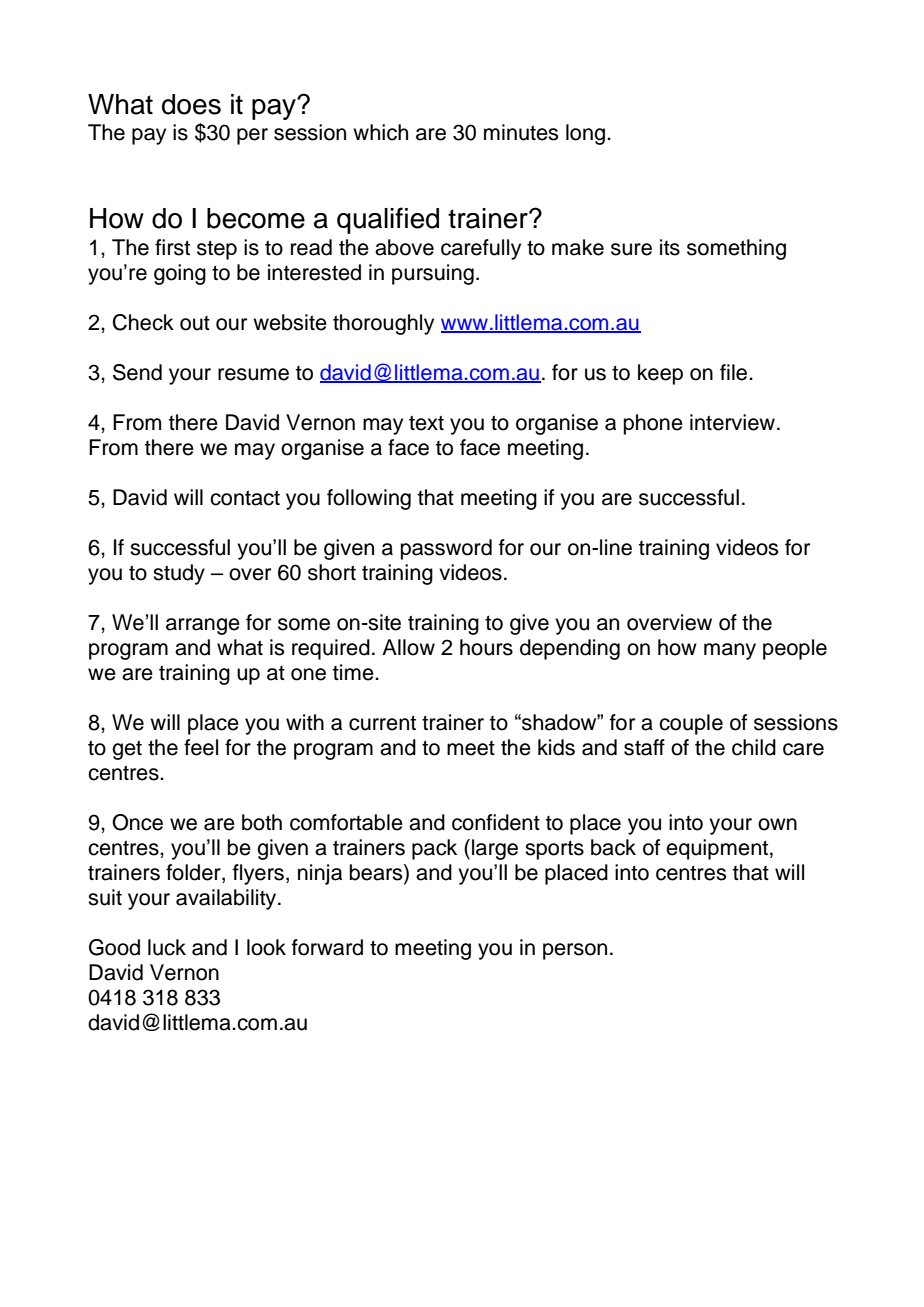  I want to click on arrange, so click(203, 626).
